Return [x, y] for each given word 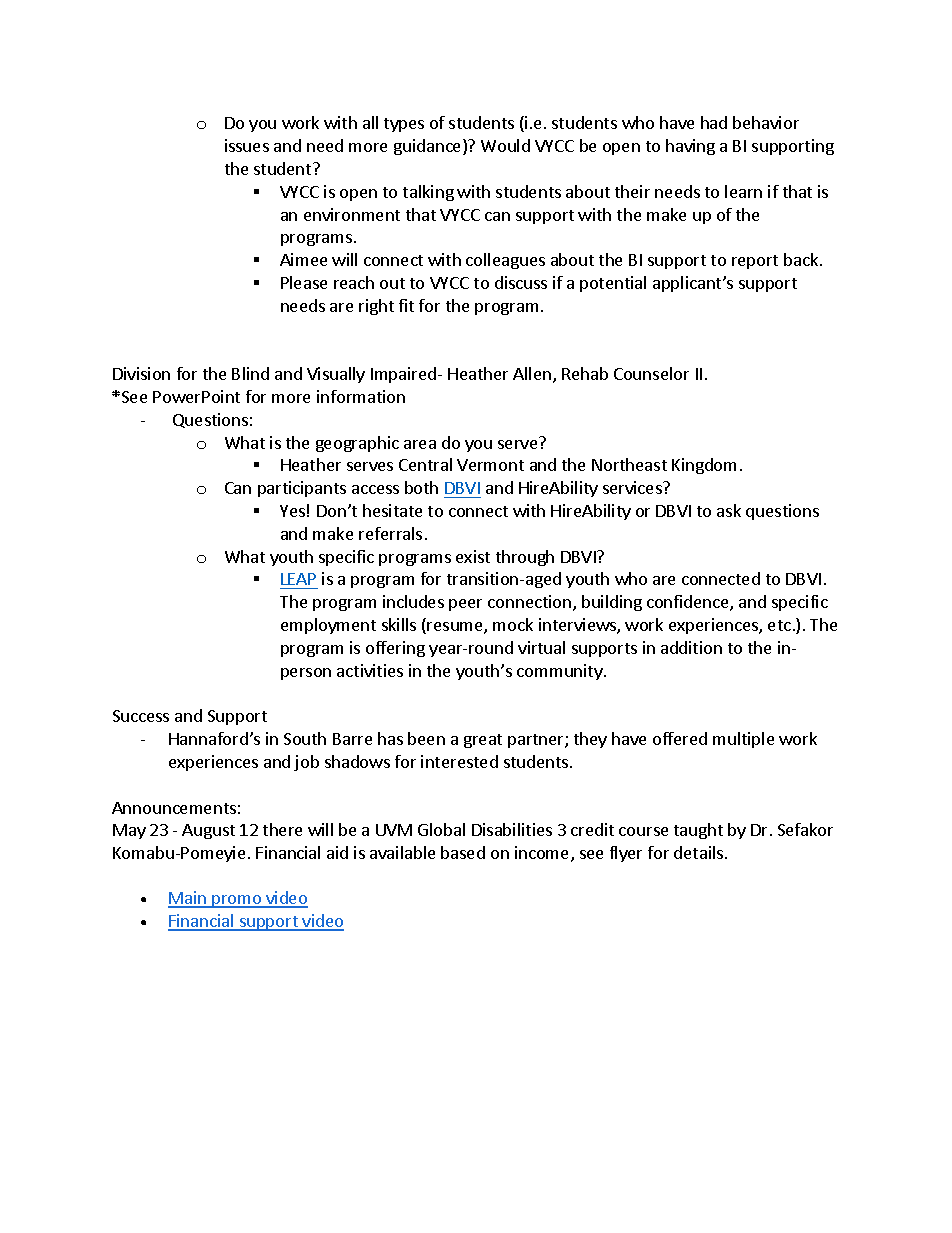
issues [247, 145]
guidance [429, 147]
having [690, 147]
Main [188, 899]
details [700, 852]
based [463, 852]
